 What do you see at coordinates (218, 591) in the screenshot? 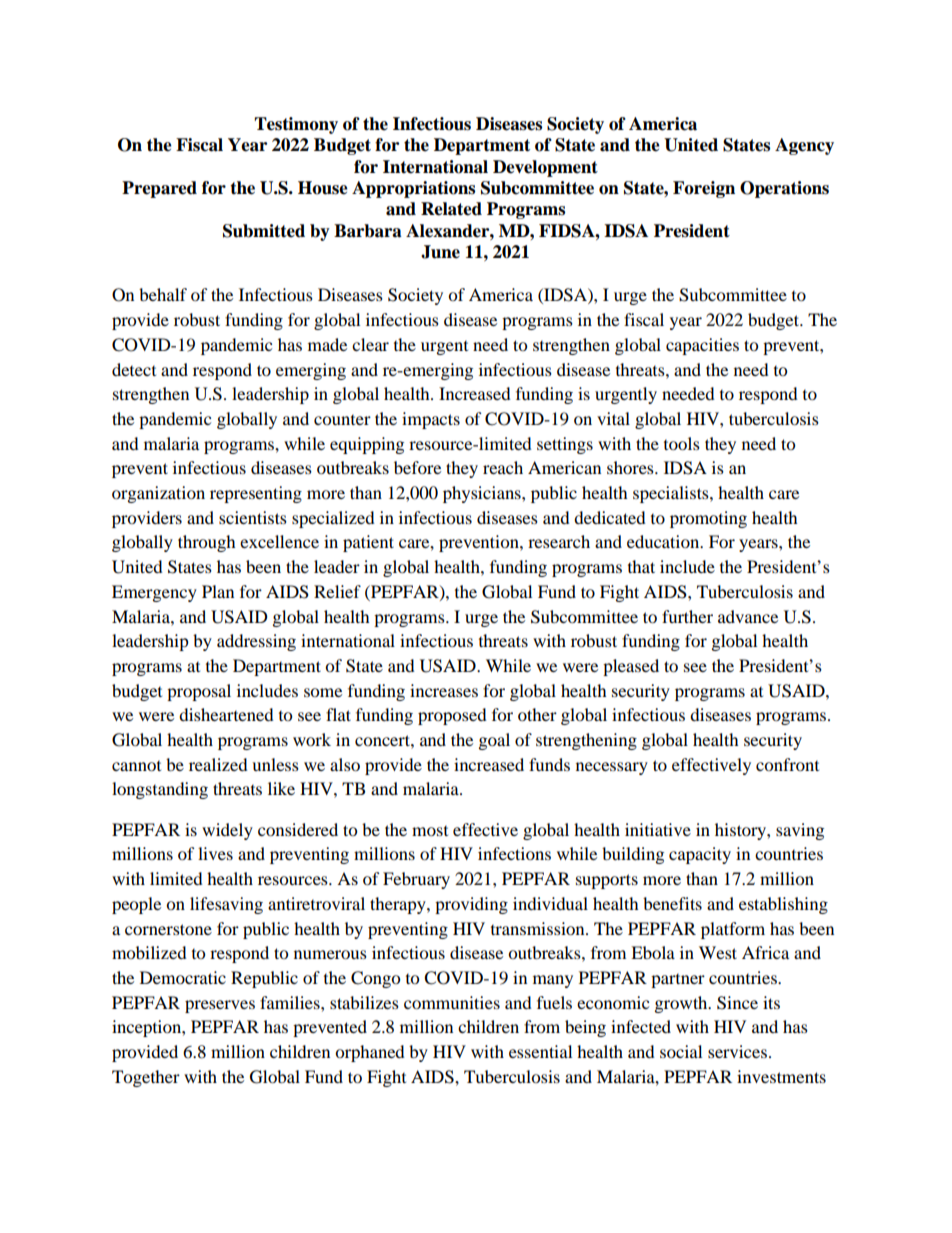
I see `Plan` at bounding box center [218, 591].
